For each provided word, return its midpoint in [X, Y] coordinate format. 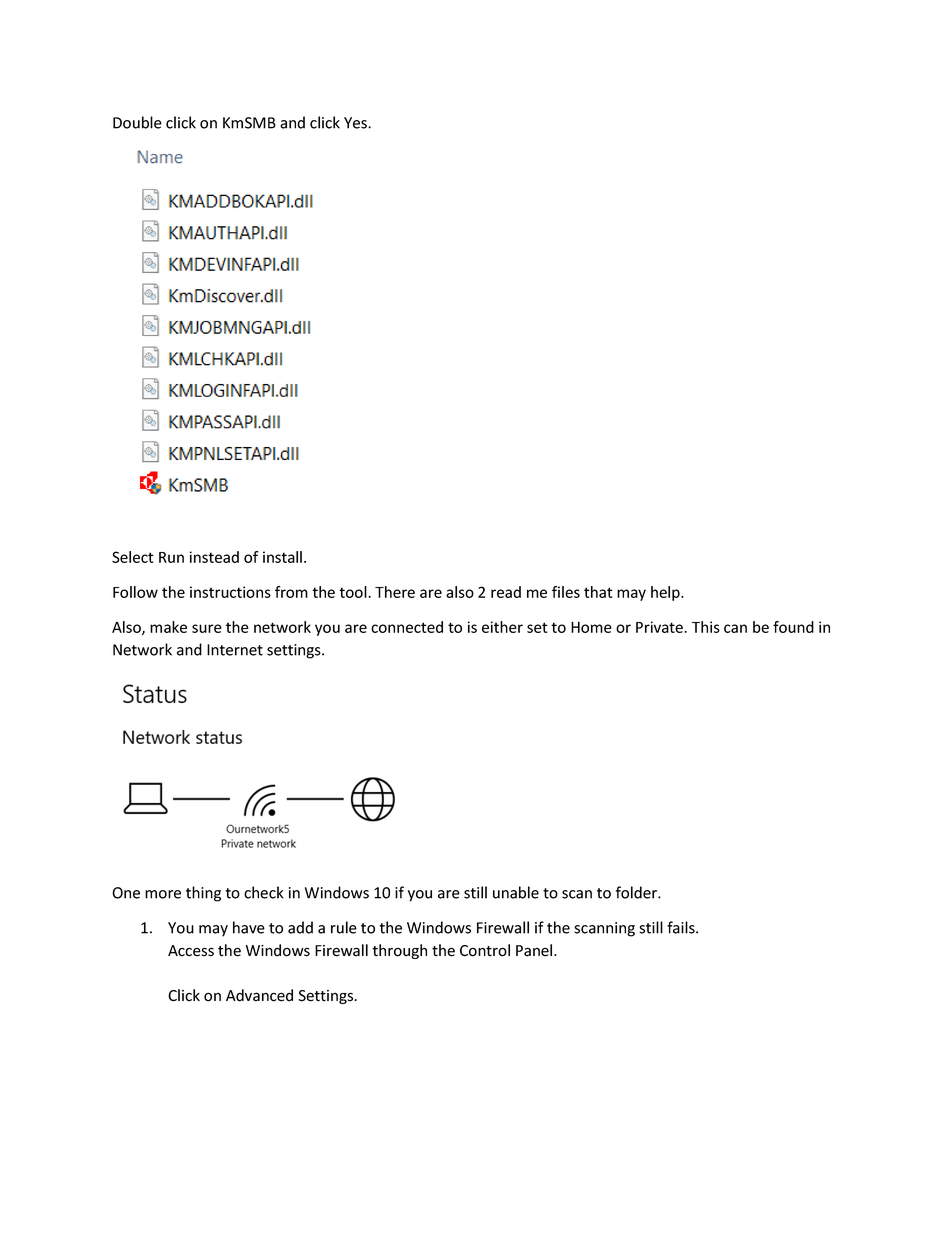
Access [191, 951]
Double [137, 122]
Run [171, 557]
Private [660, 627]
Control [485, 950]
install [282, 557]
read [506, 592]
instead [214, 557]
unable [516, 892]
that [598, 592]
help [666, 593]
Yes [356, 123]
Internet [235, 650]
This [706, 627]
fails [682, 927]
